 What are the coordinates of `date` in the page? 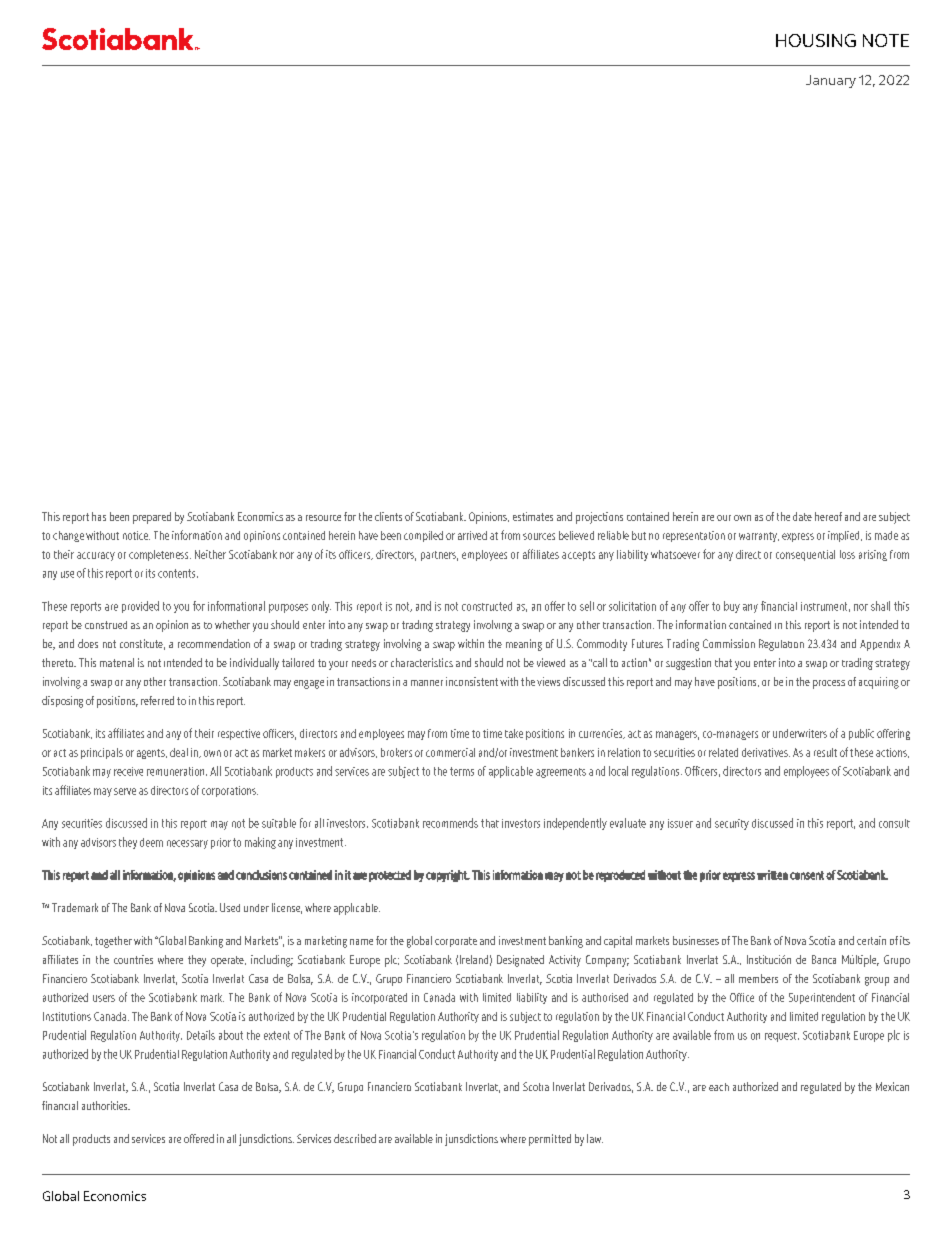 It's located at (802, 516).
